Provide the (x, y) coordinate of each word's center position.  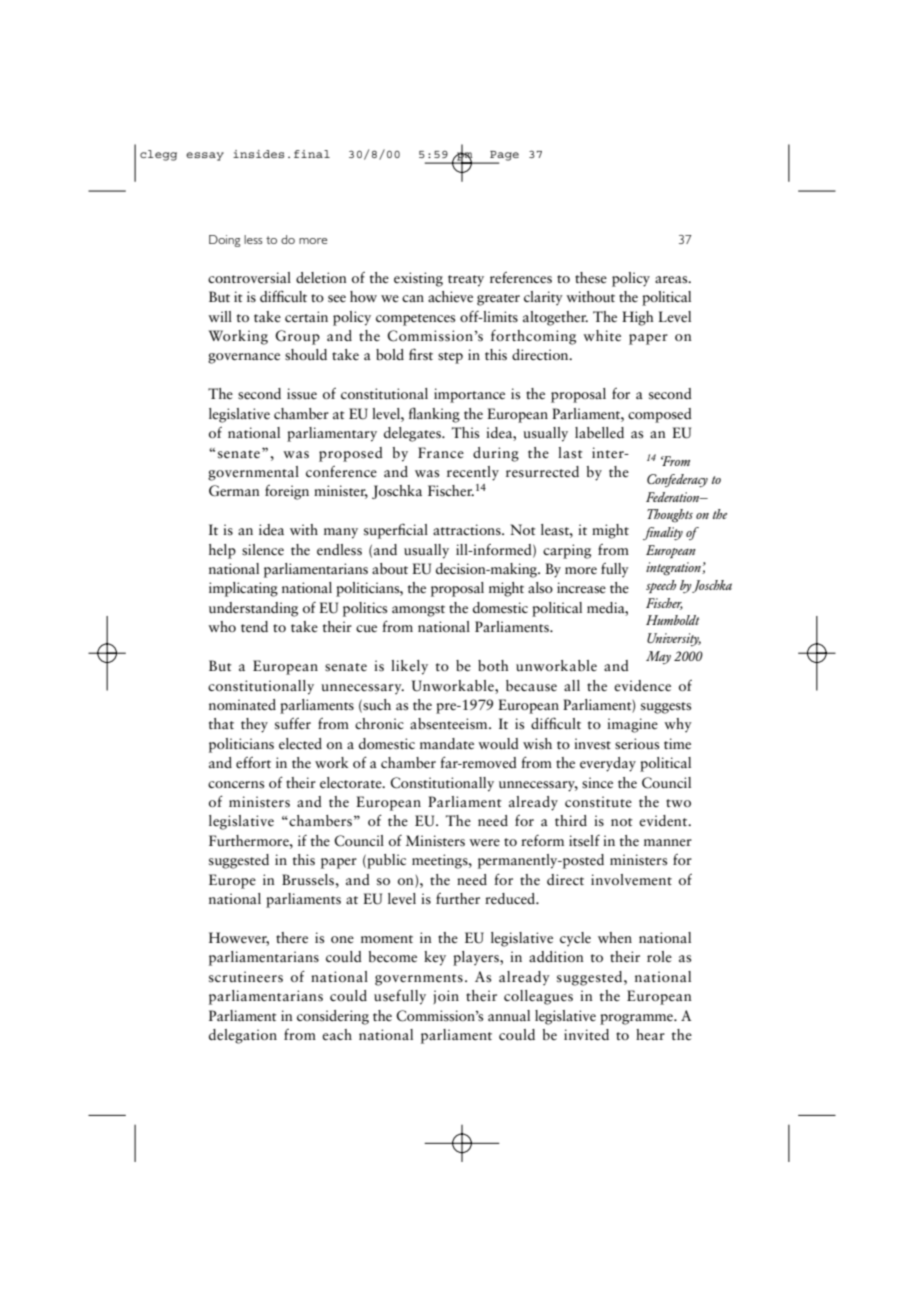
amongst (418, 611)
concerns (236, 785)
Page (503, 157)
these (591, 278)
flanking (434, 415)
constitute (598, 802)
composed (660, 415)
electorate (352, 783)
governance (244, 358)
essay (205, 156)
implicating (243, 589)
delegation (243, 1036)
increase (581, 588)
